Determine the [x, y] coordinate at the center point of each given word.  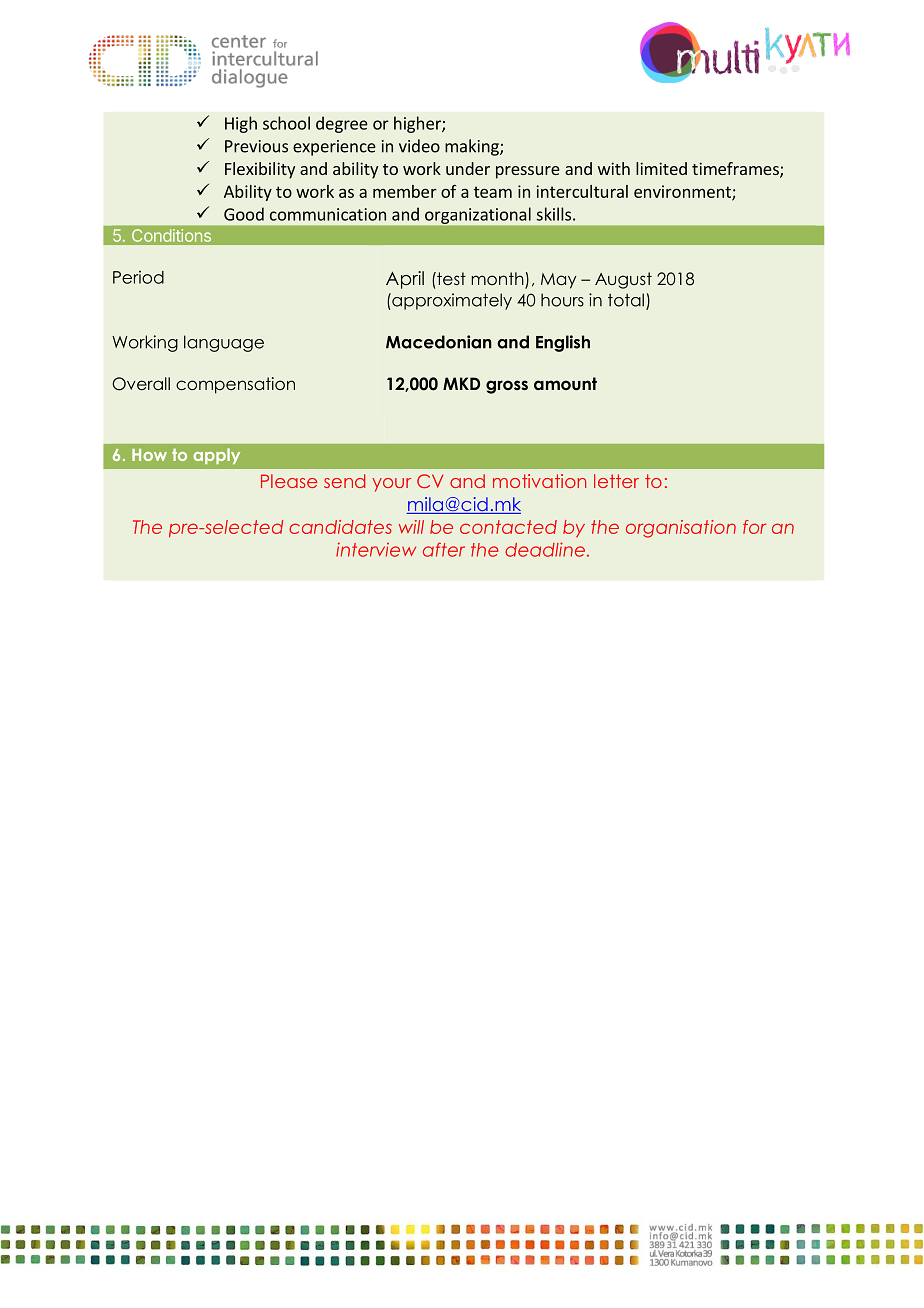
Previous [256, 146]
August [623, 280]
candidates [340, 527]
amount [565, 383]
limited [661, 168]
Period [138, 277]
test [450, 278]
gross [507, 387]
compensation [235, 385]
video [419, 146]
